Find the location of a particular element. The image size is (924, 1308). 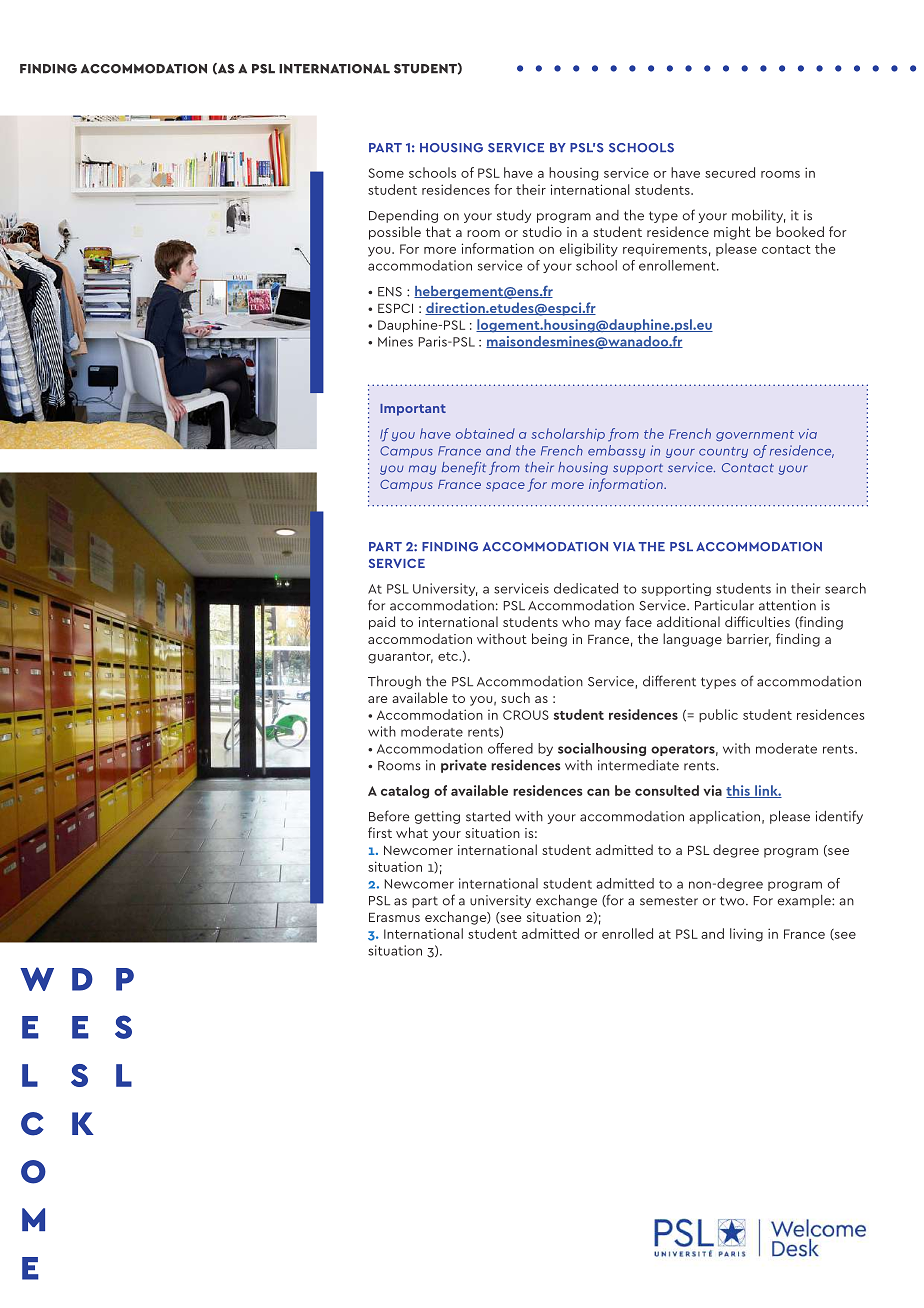

paid is located at coordinates (382, 623).
